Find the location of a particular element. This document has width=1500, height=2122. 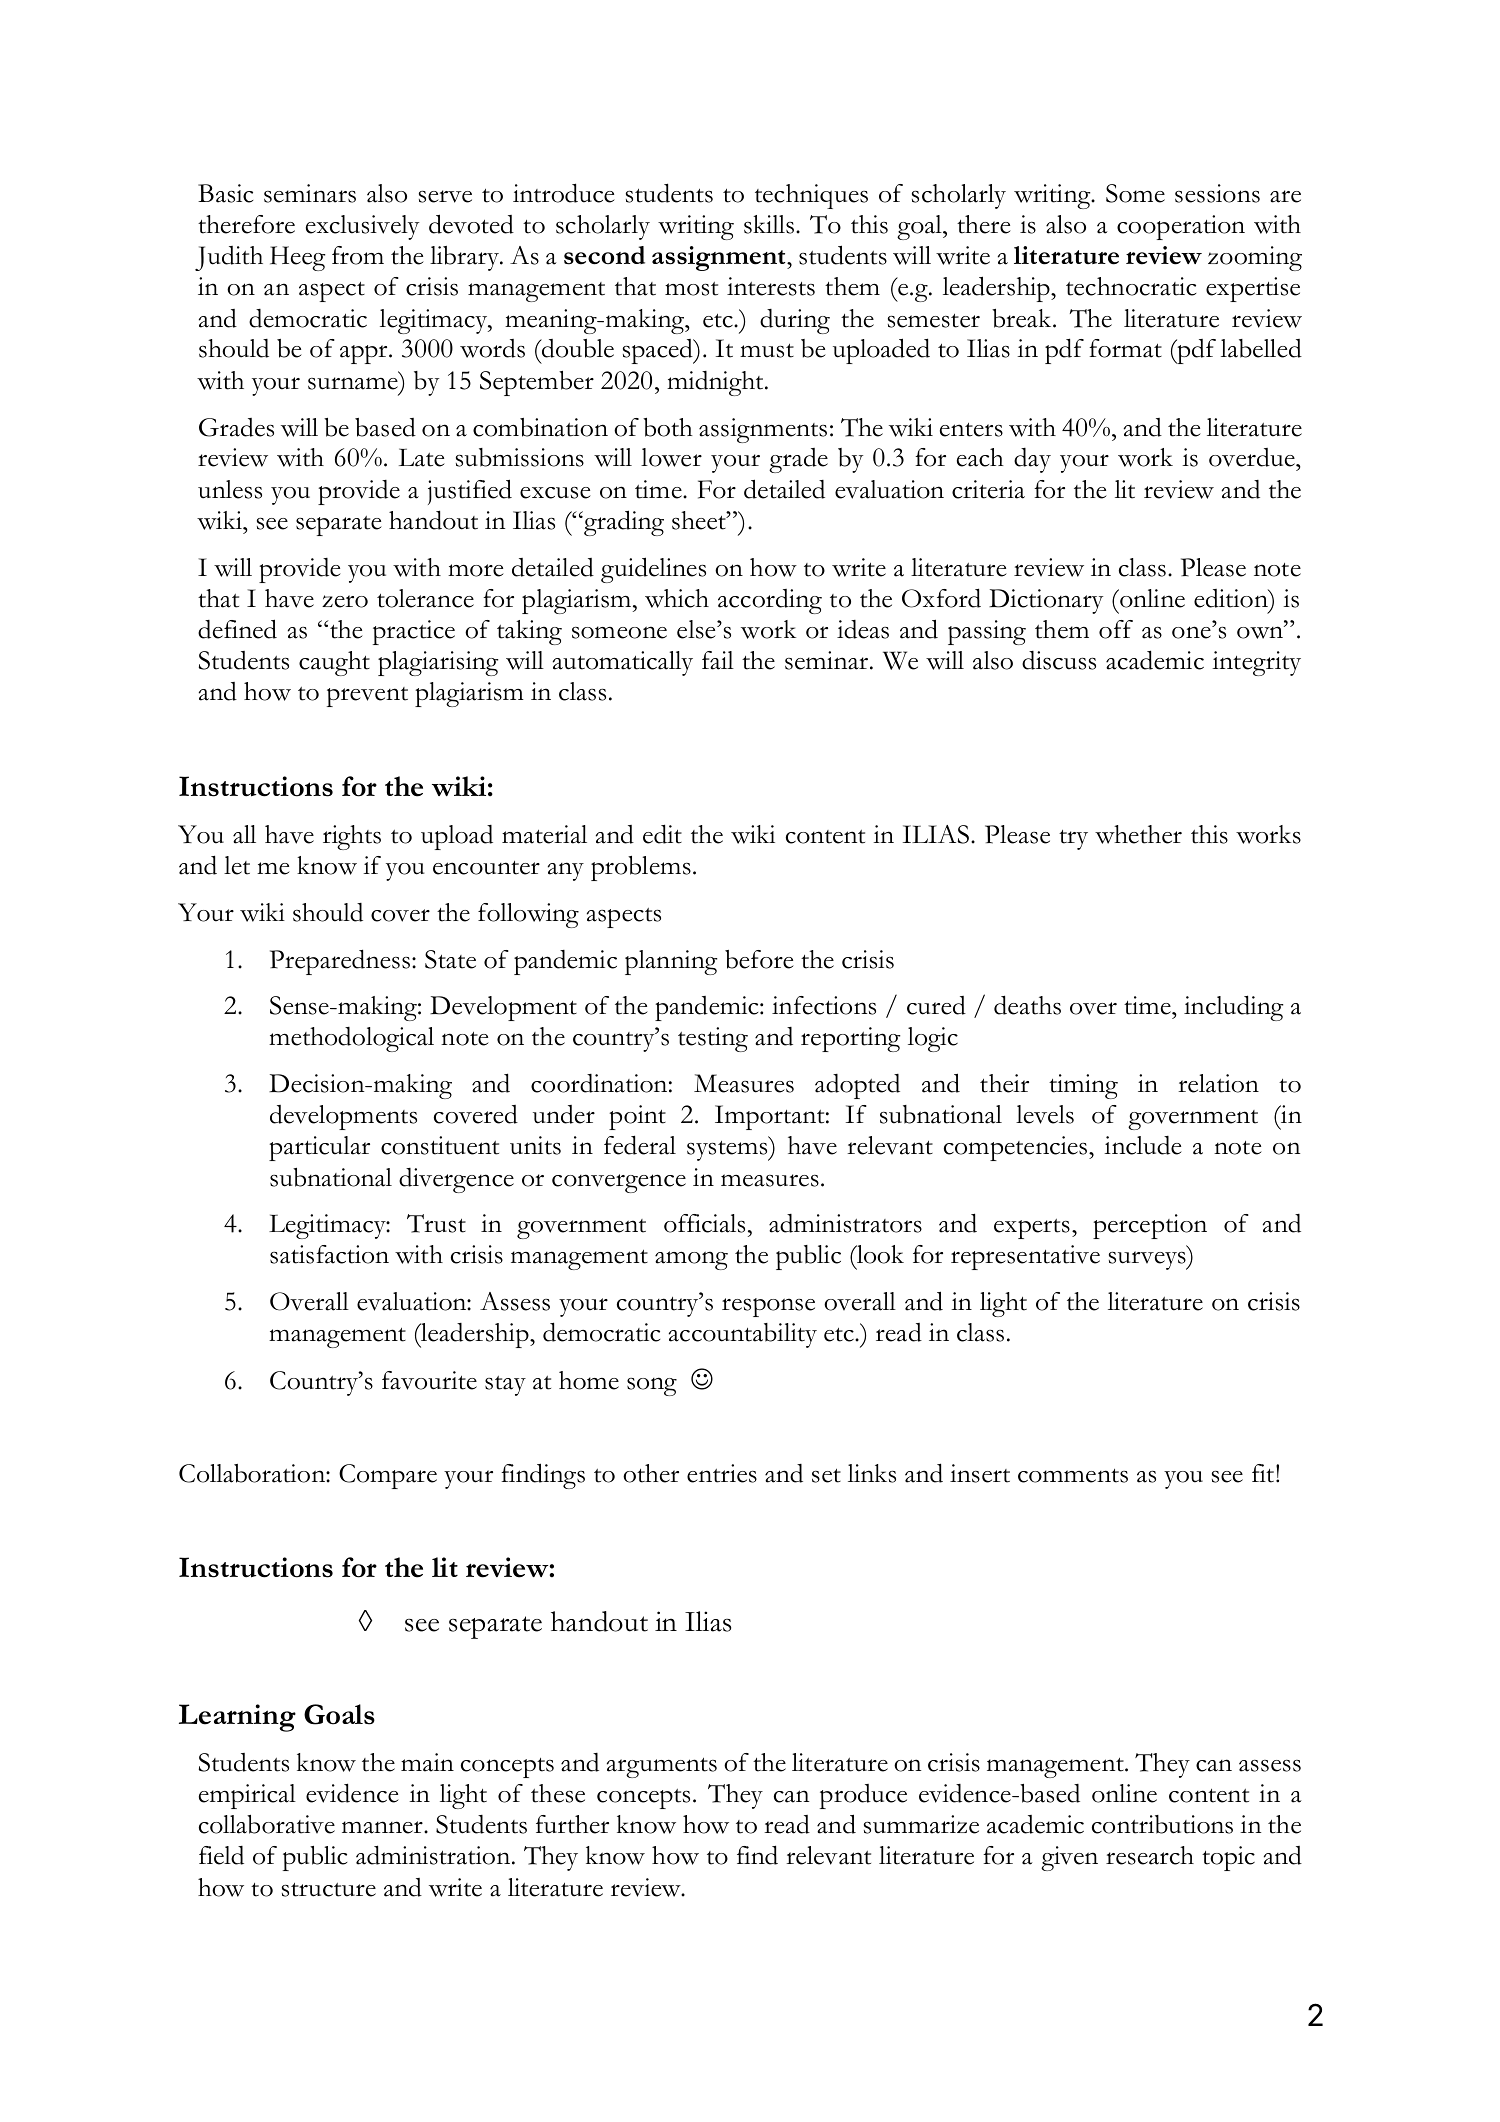

Dictionary is located at coordinates (1046, 601).
